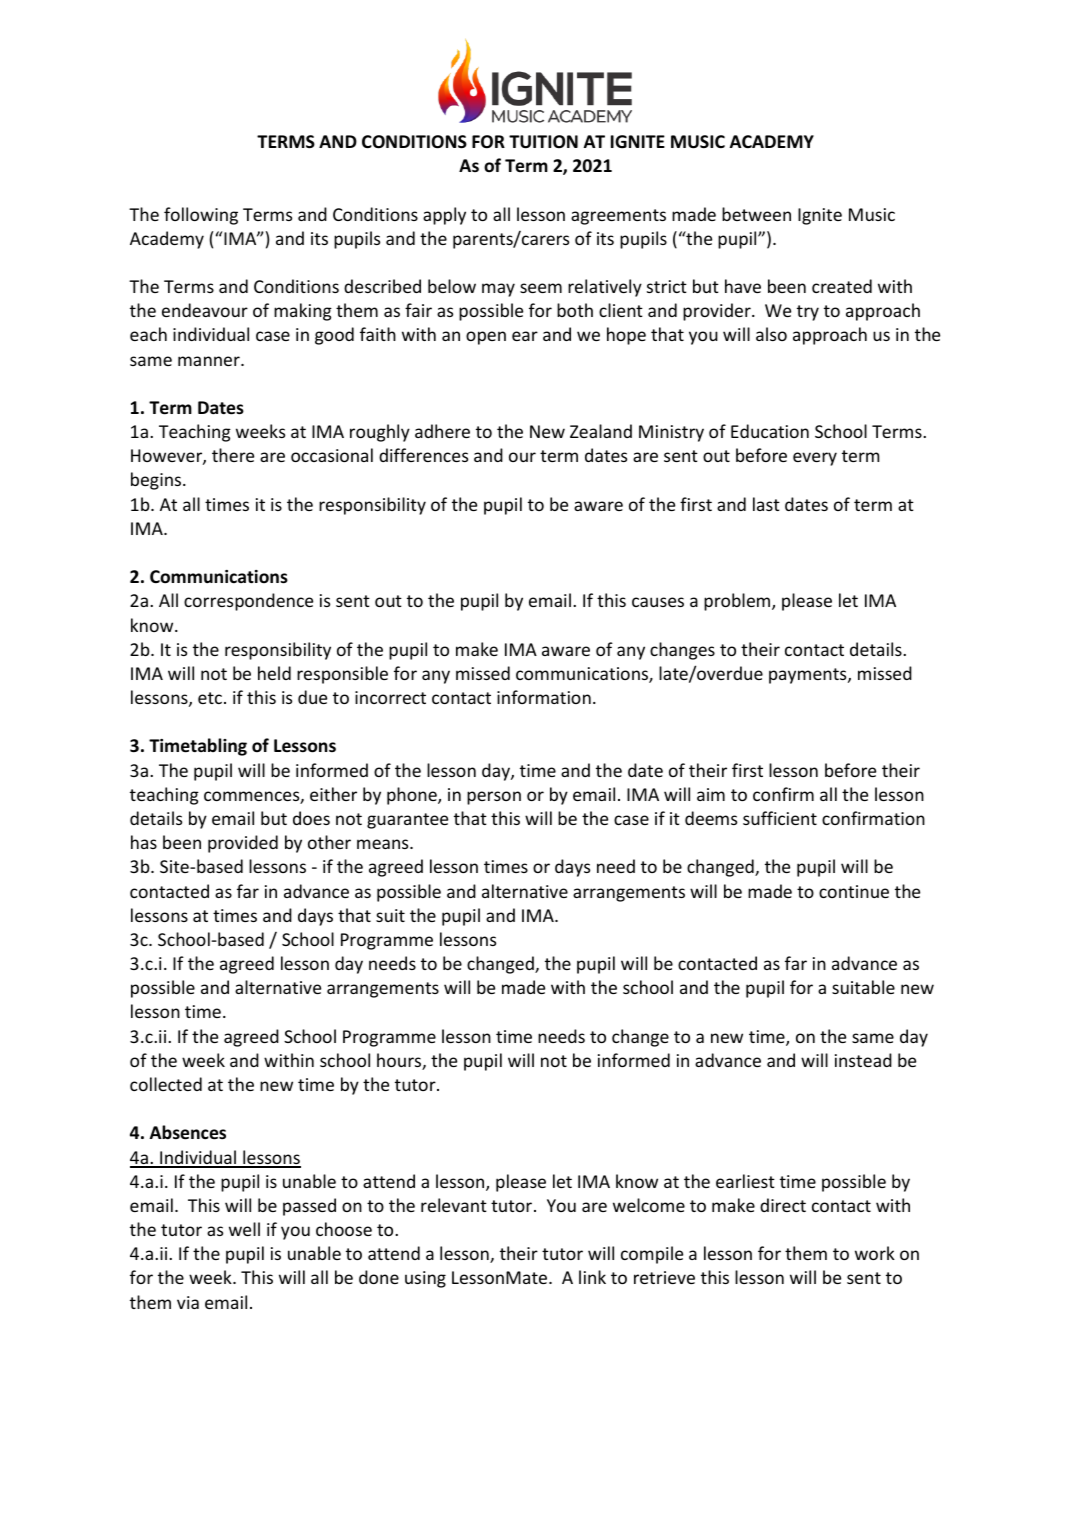 Image resolution: width=1072 pixels, height=1516 pixels. I want to click on differences, so click(423, 455).
